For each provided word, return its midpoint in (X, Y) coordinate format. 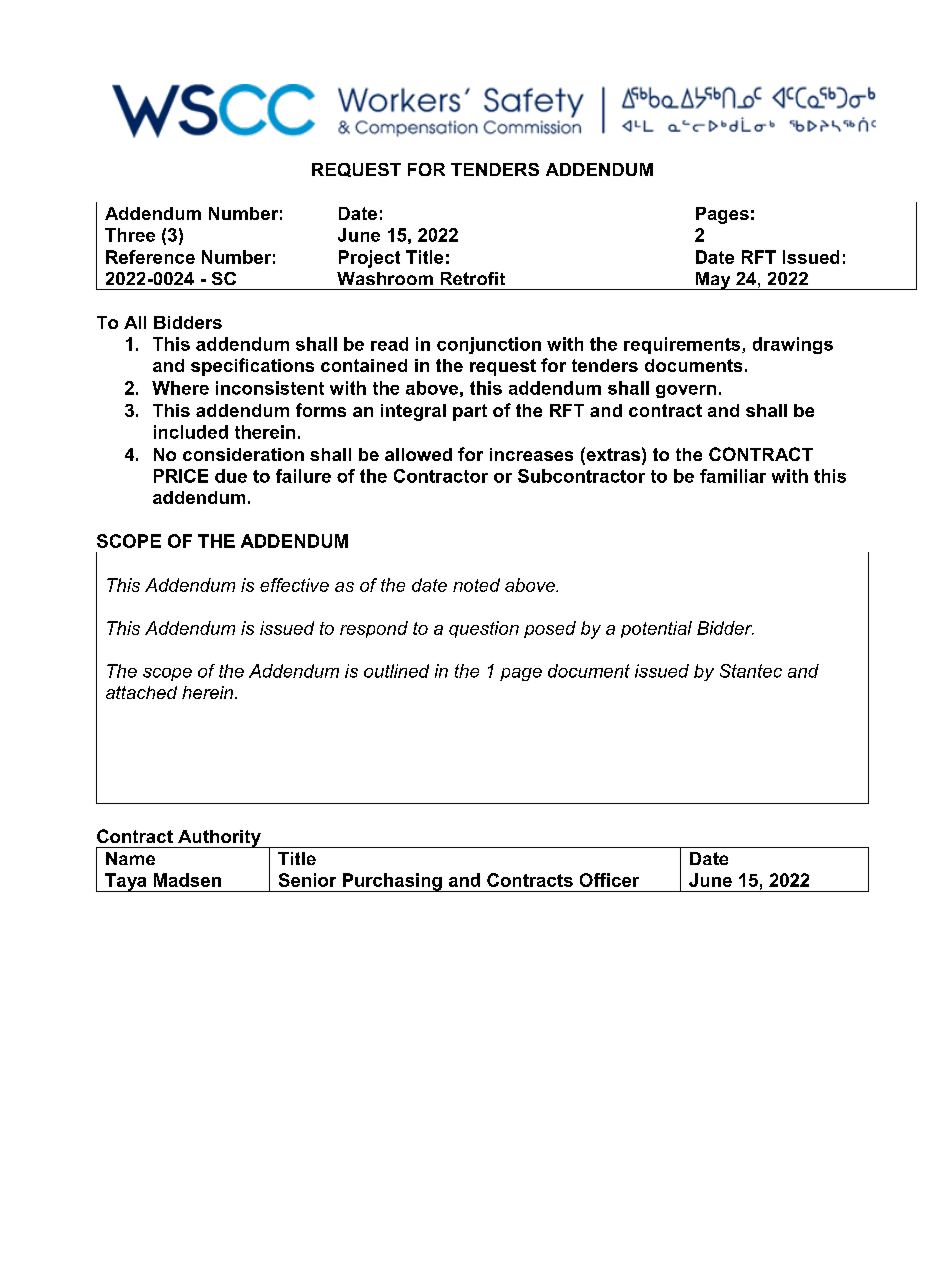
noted (476, 585)
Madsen (187, 880)
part (470, 412)
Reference (150, 257)
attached (141, 692)
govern (686, 391)
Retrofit (473, 278)
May (713, 281)
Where (180, 388)
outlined (396, 671)
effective (294, 585)
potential (656, 629)
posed (550, 629)
